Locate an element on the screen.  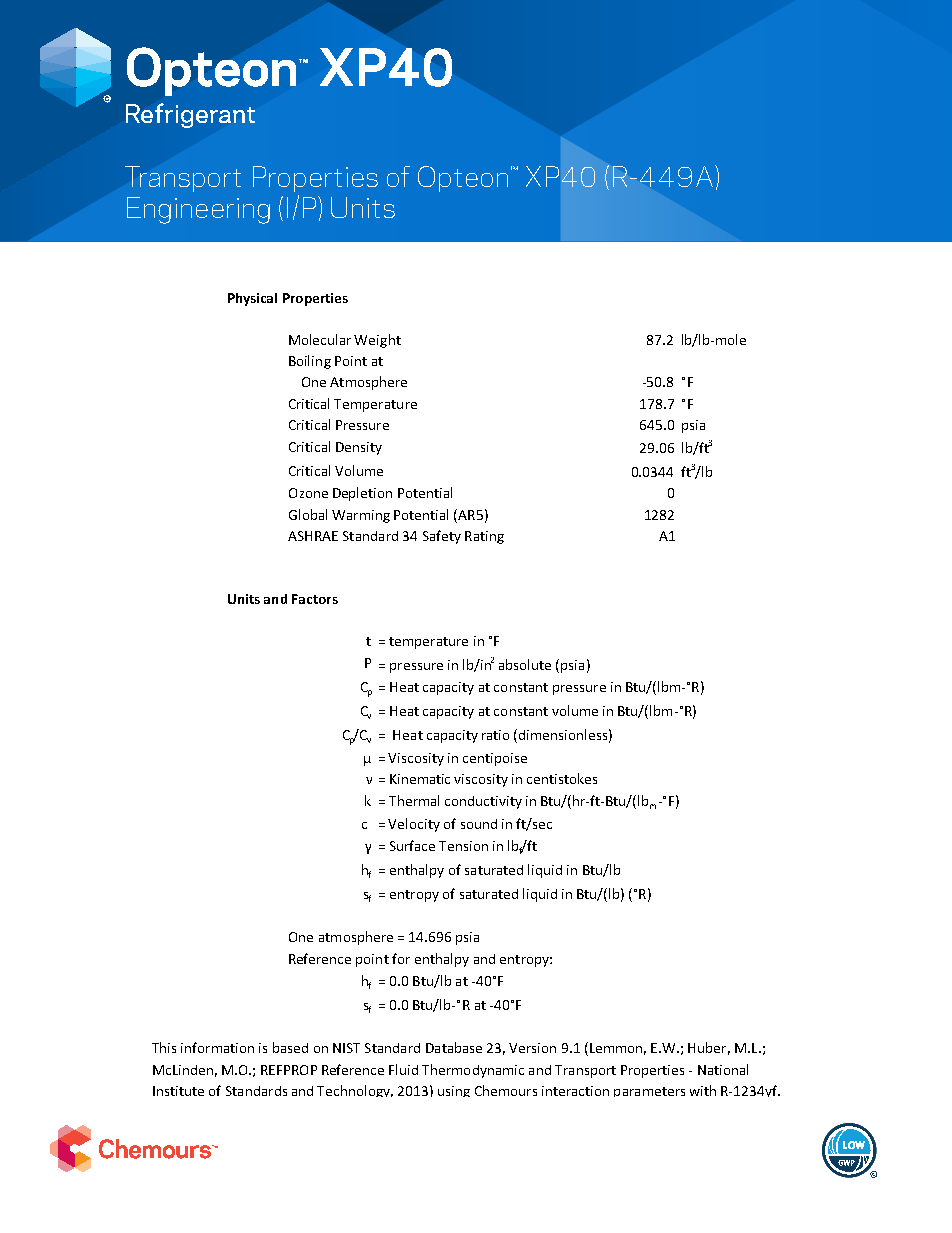
Weight is located at coordinates (377, 341).
